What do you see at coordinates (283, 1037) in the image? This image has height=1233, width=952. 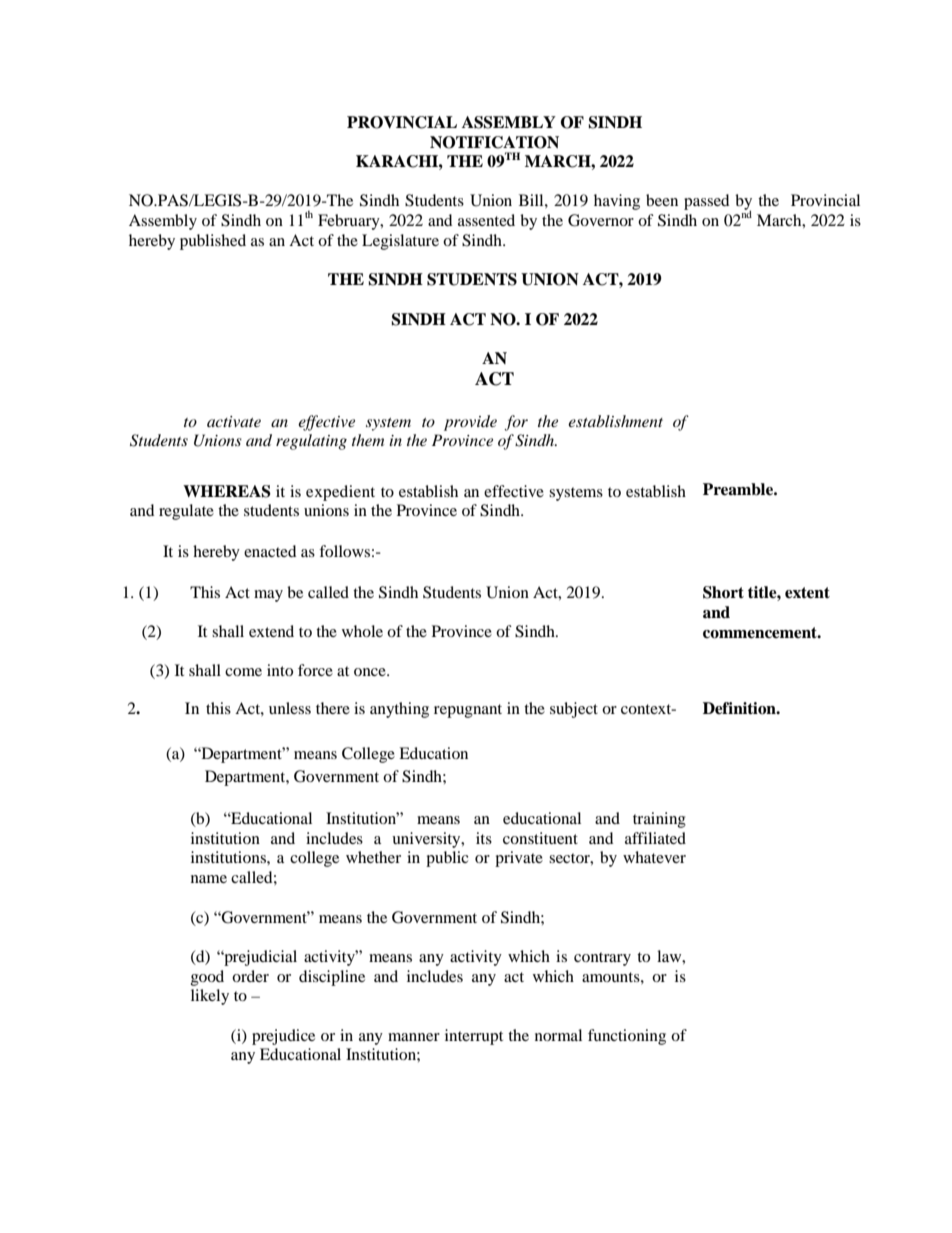 I see `prejudice` at bounding box center [283, 1037].
